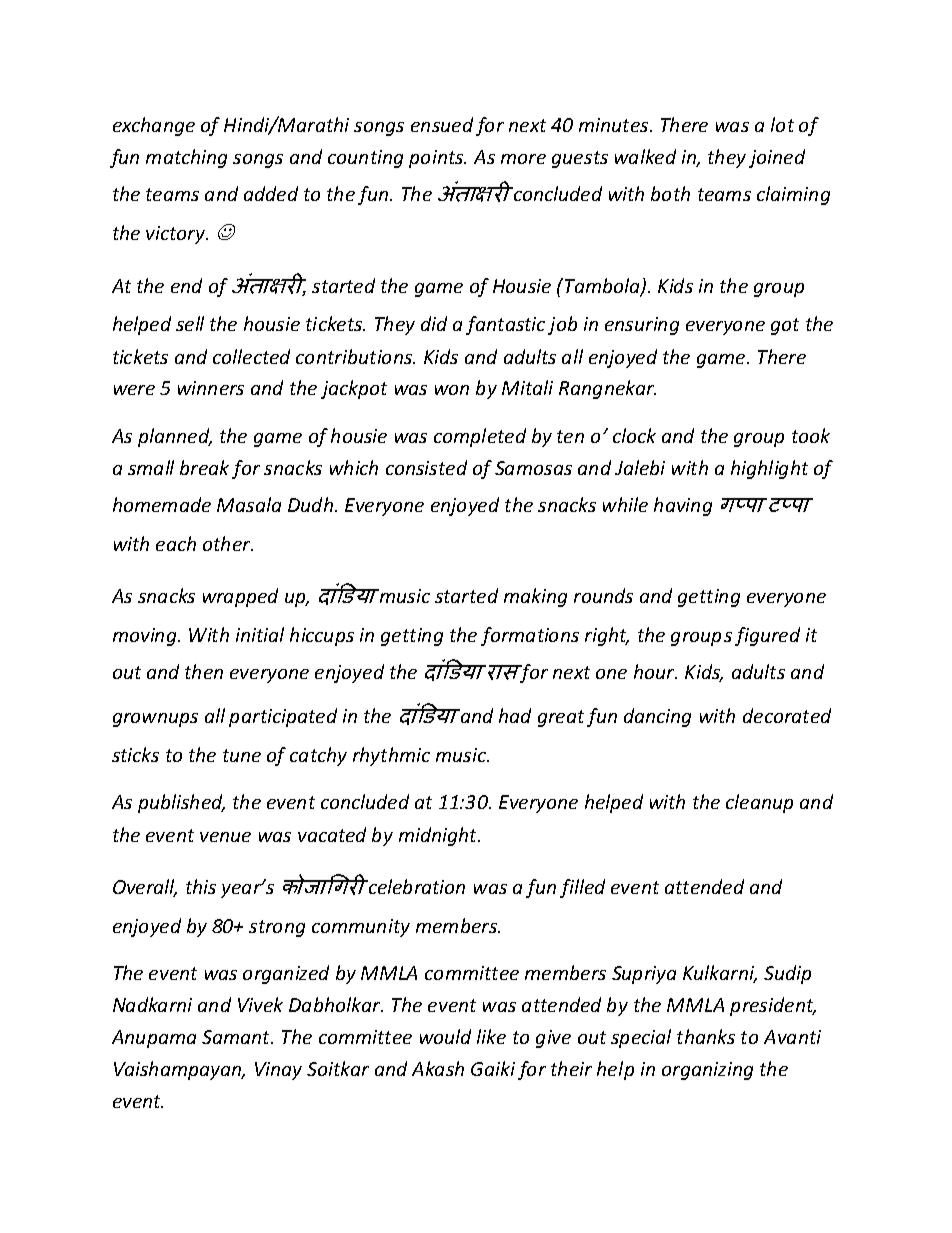 The image size is (952, 1233). Describe the element at coordinates (491, 1036) in the page. I see `like` at that location.
